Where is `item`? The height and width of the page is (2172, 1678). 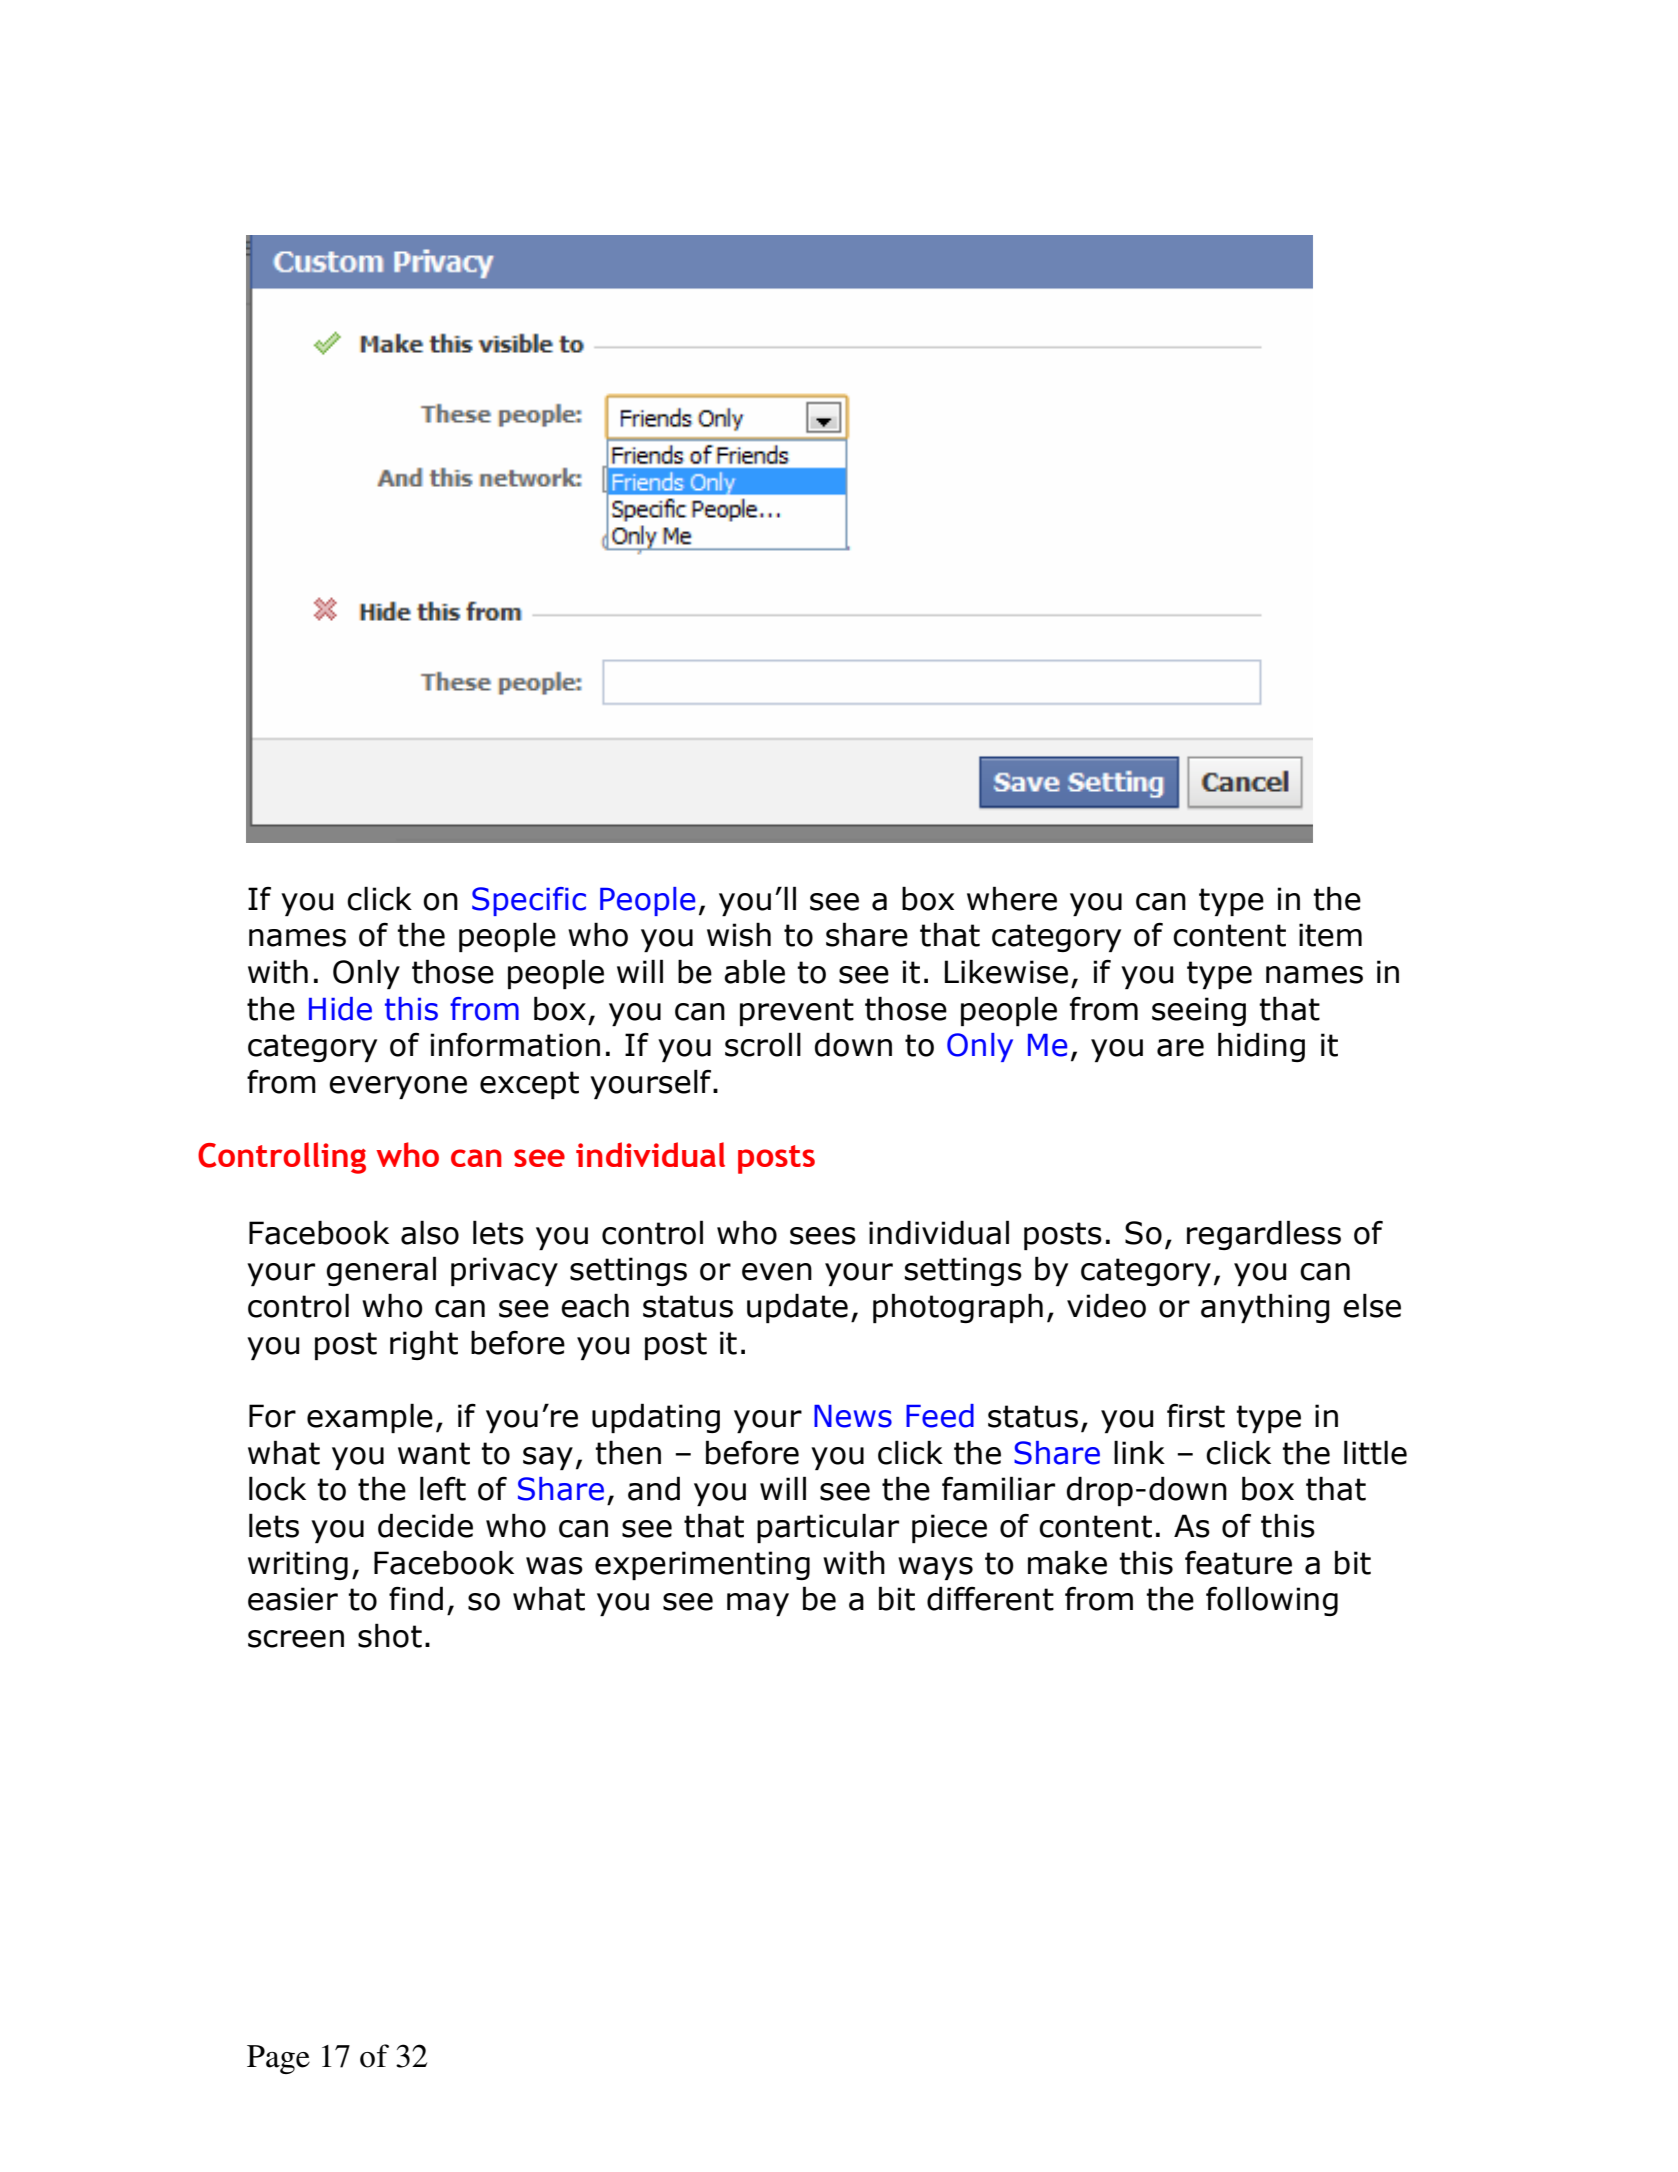
item is located at coordinates (1330, 935).
